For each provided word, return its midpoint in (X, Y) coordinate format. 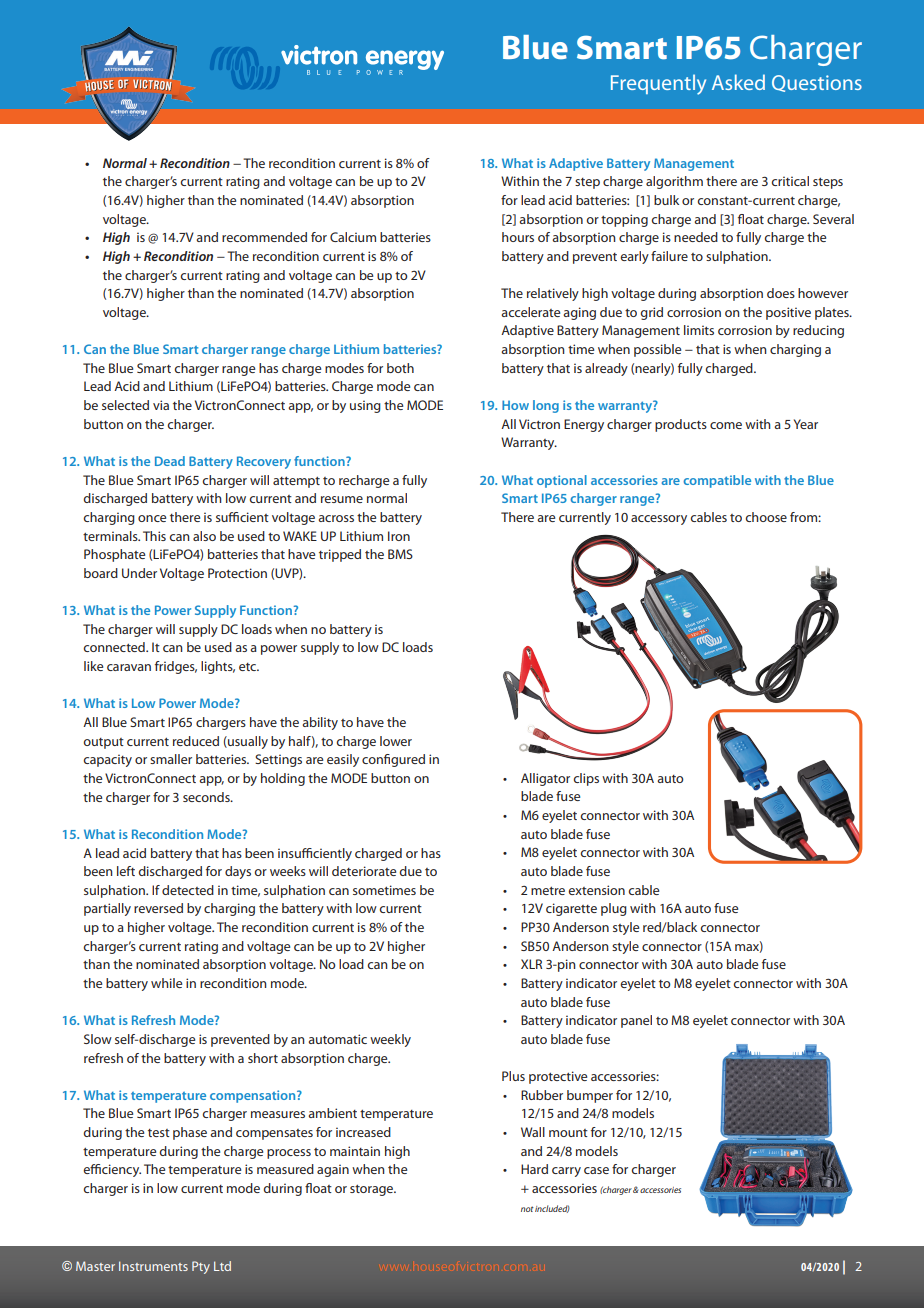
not (527, 1209)
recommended (264, 237)
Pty (201, 1267)
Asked (738, 82)
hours (518, 237)
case (596, 1170)
